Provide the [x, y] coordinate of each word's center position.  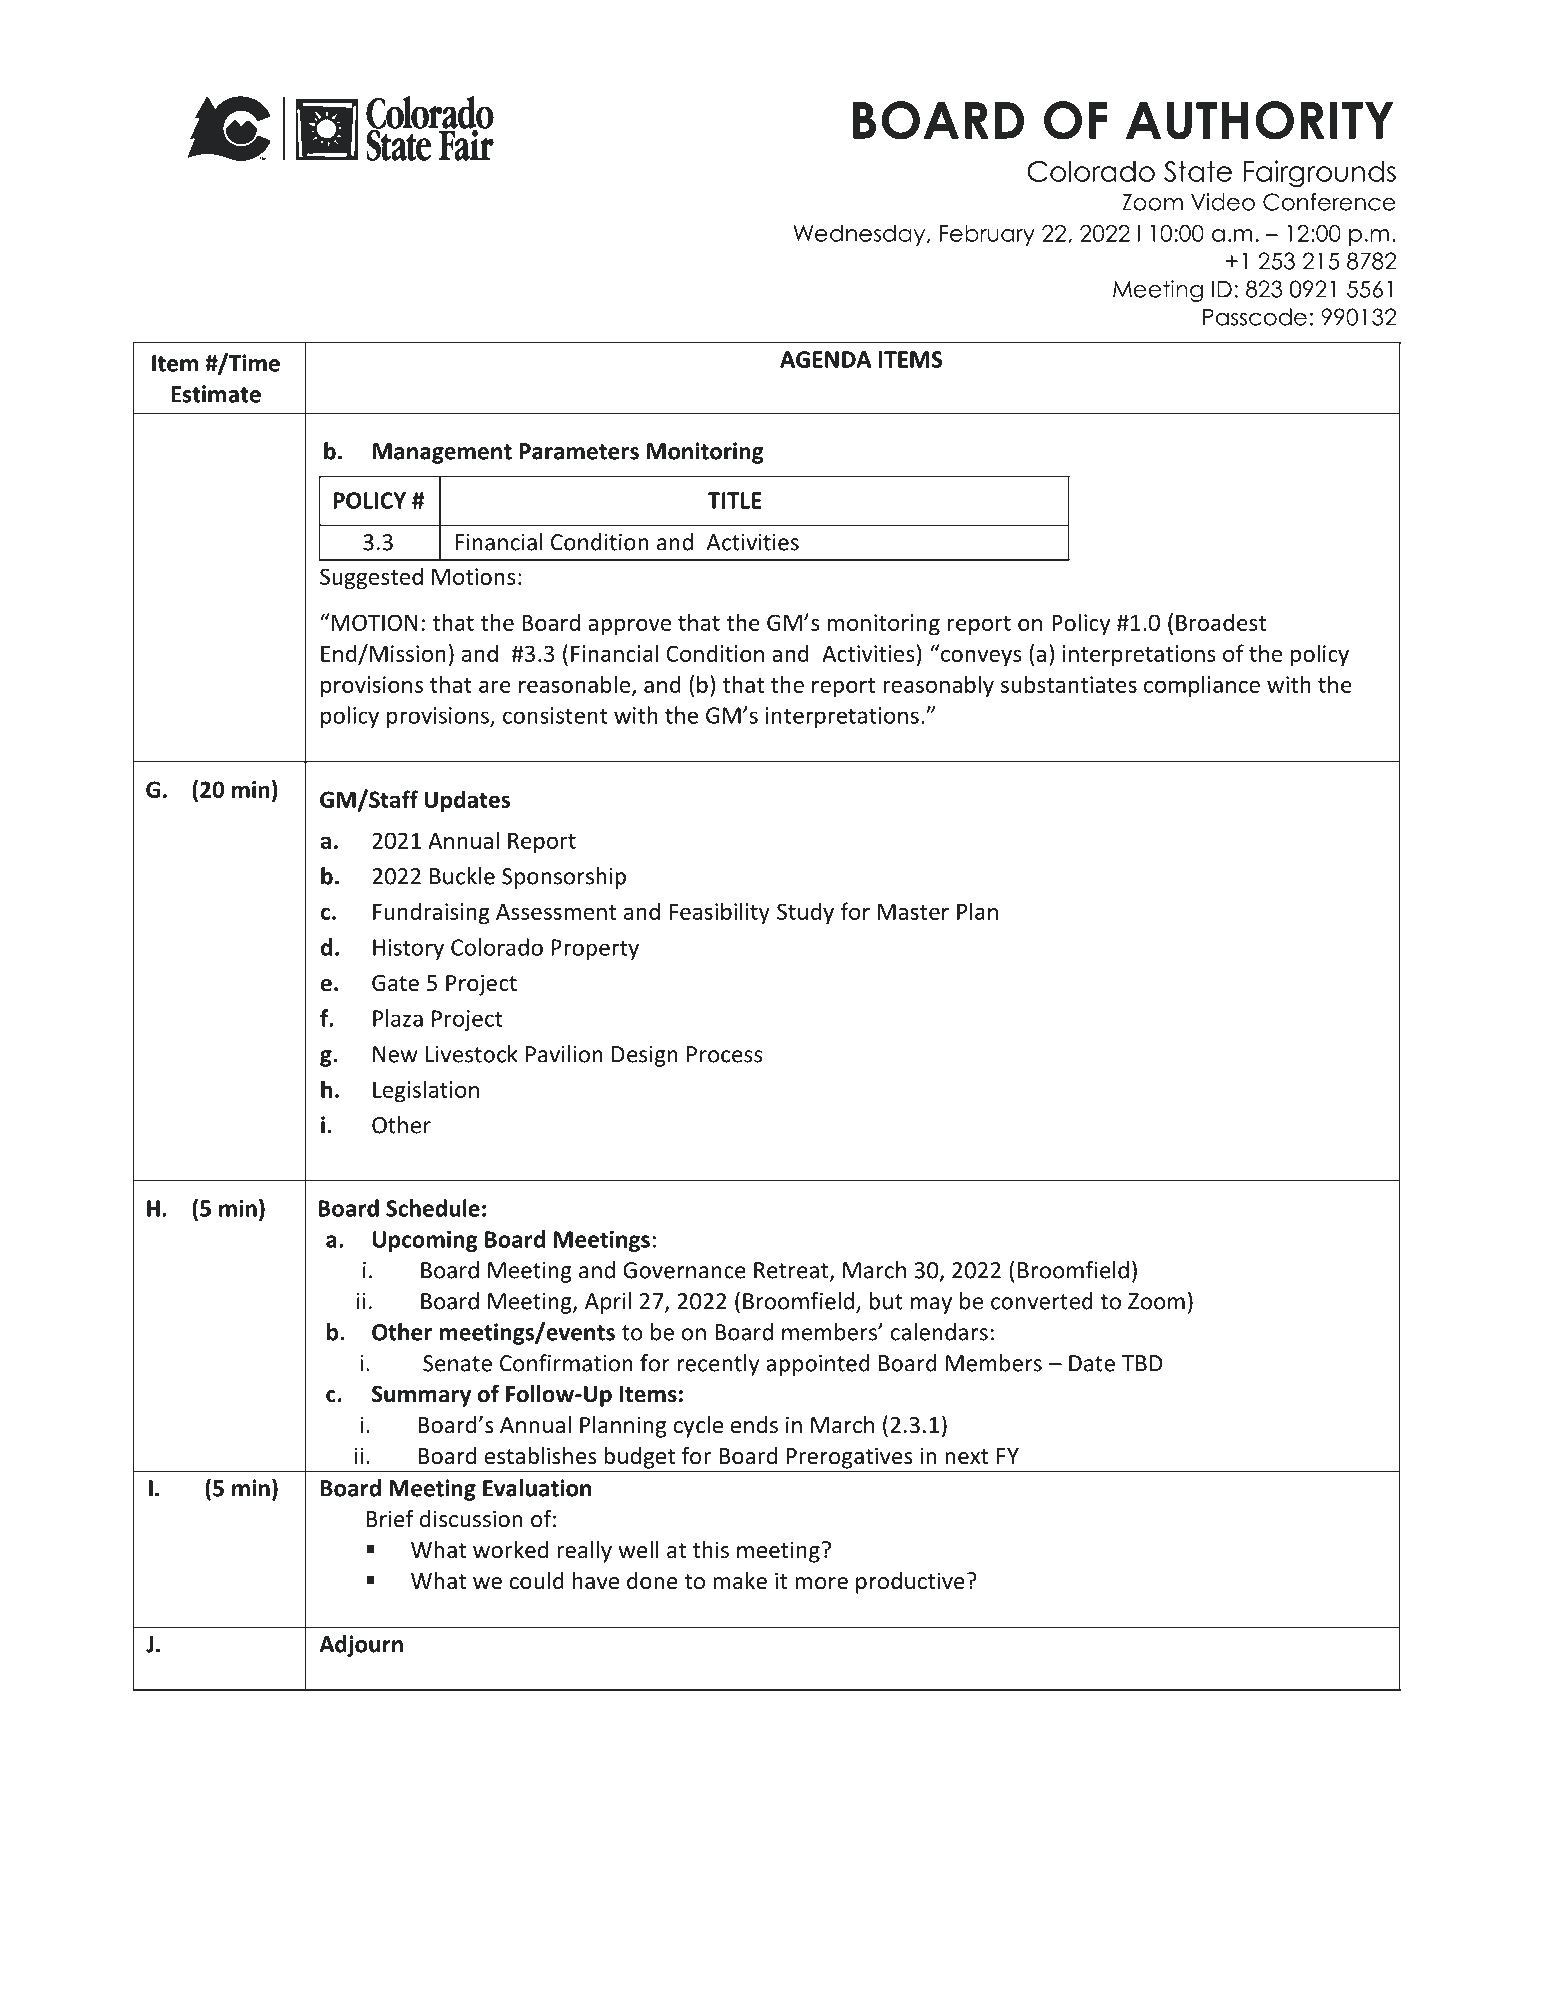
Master [913, 912]
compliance [1202, 686]
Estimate [216, 394]
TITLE [735, 500]
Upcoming [425, 1241]
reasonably [938, 686]
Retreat [792, 1271]
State [1198, 171]
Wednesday [860, 235]
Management [442, 453]
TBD [1142, 1363]
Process [725, 1054]
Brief [390, 1518]
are [495, 687]
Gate [395, 983]
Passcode [1255, 317]
